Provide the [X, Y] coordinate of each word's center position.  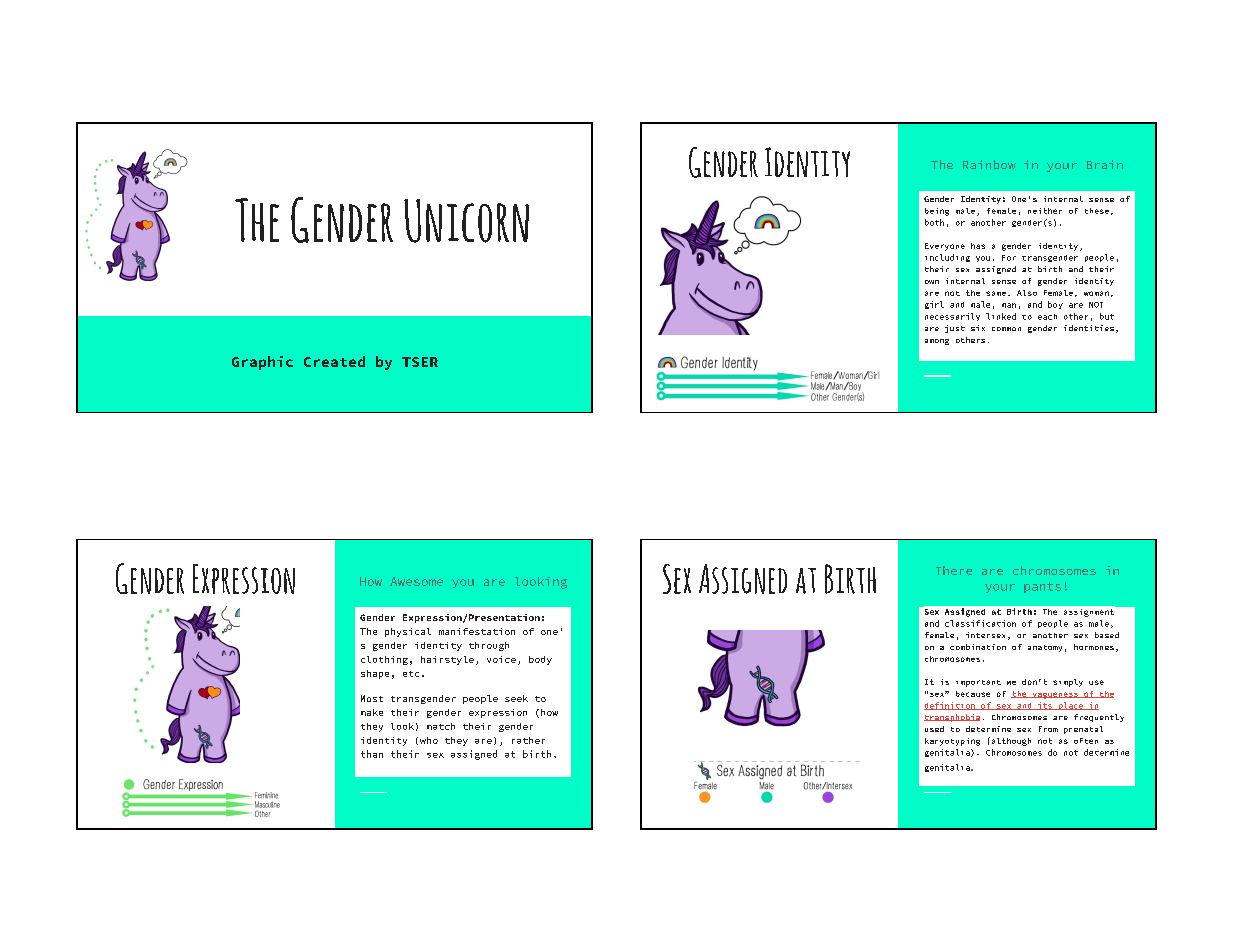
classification [980, 623]
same [996, 293]
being [937, 212]
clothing [384, 660]
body [540, 660]
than [372, 754]
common [1006, 329]
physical [408, 632]
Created [334, 361]
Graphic [262, 363]
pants [1042, 587]
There [954, 570]
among [937, 342]
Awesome [416, 581]
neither [1045, 211]
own [932, 282]
